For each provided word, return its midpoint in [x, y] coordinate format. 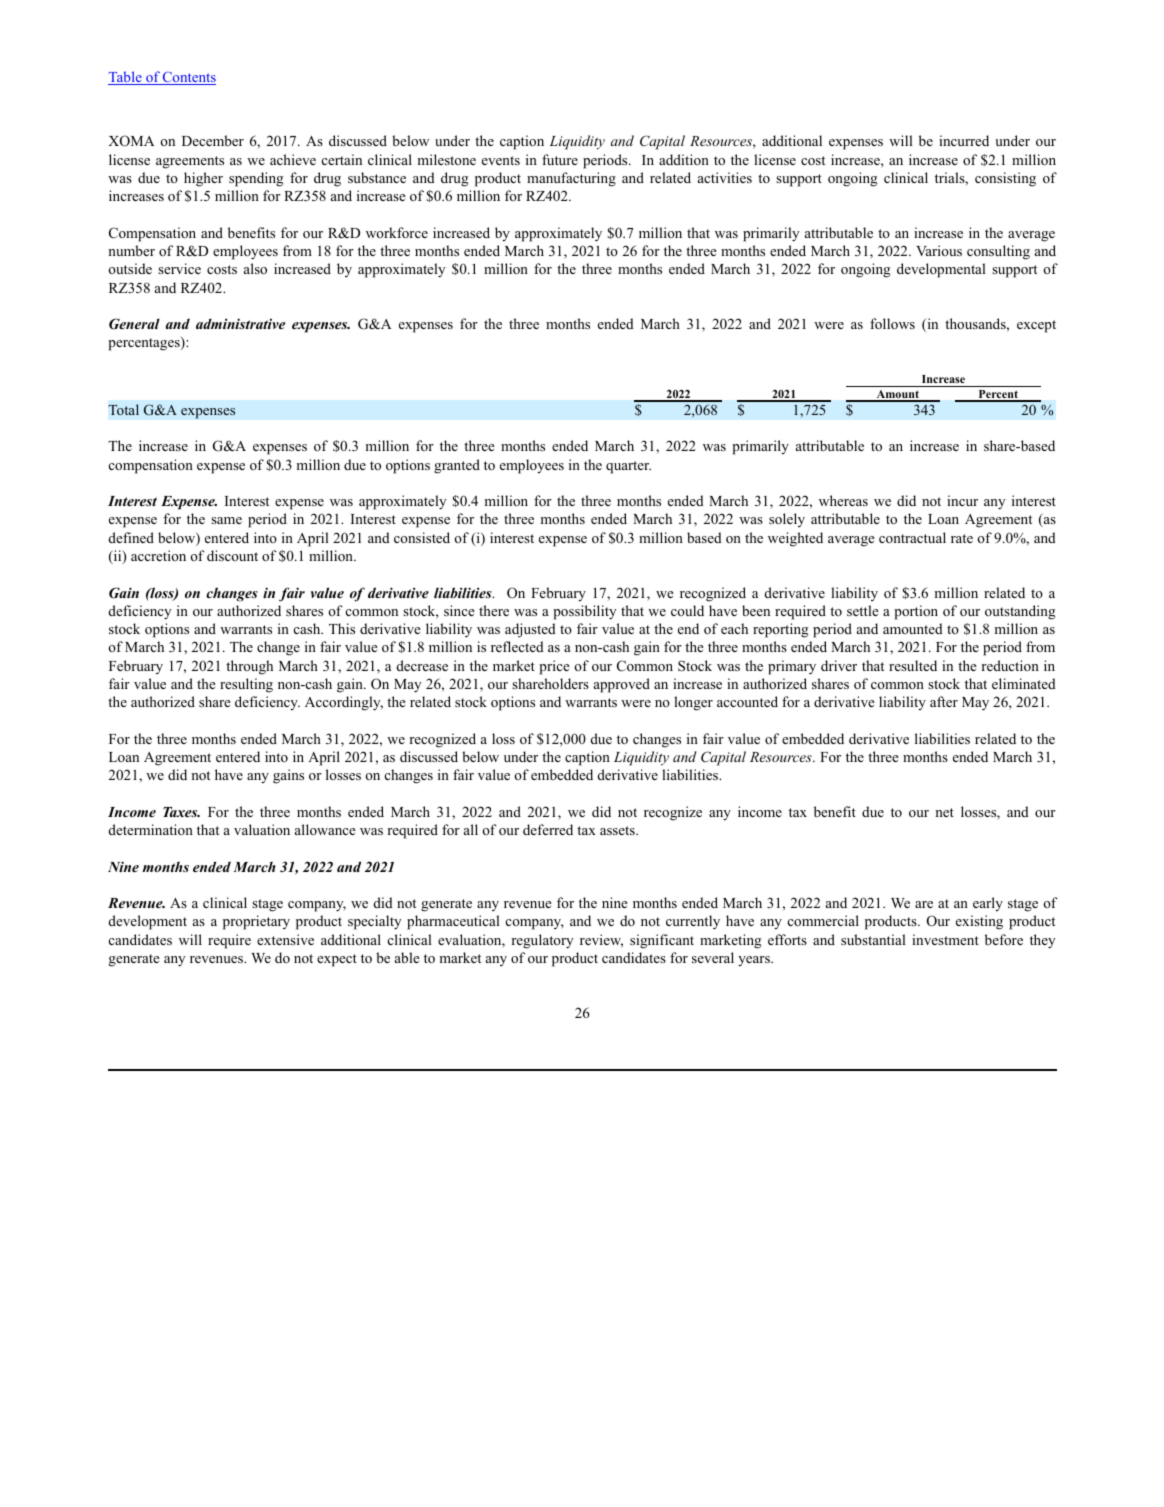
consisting [1005, 179]
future [560, 159]
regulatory [542, 941]
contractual [912, 537]
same [226, 520]
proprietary [256, 922]
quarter [628, 467]
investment [945, 939]
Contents [188, 78]
